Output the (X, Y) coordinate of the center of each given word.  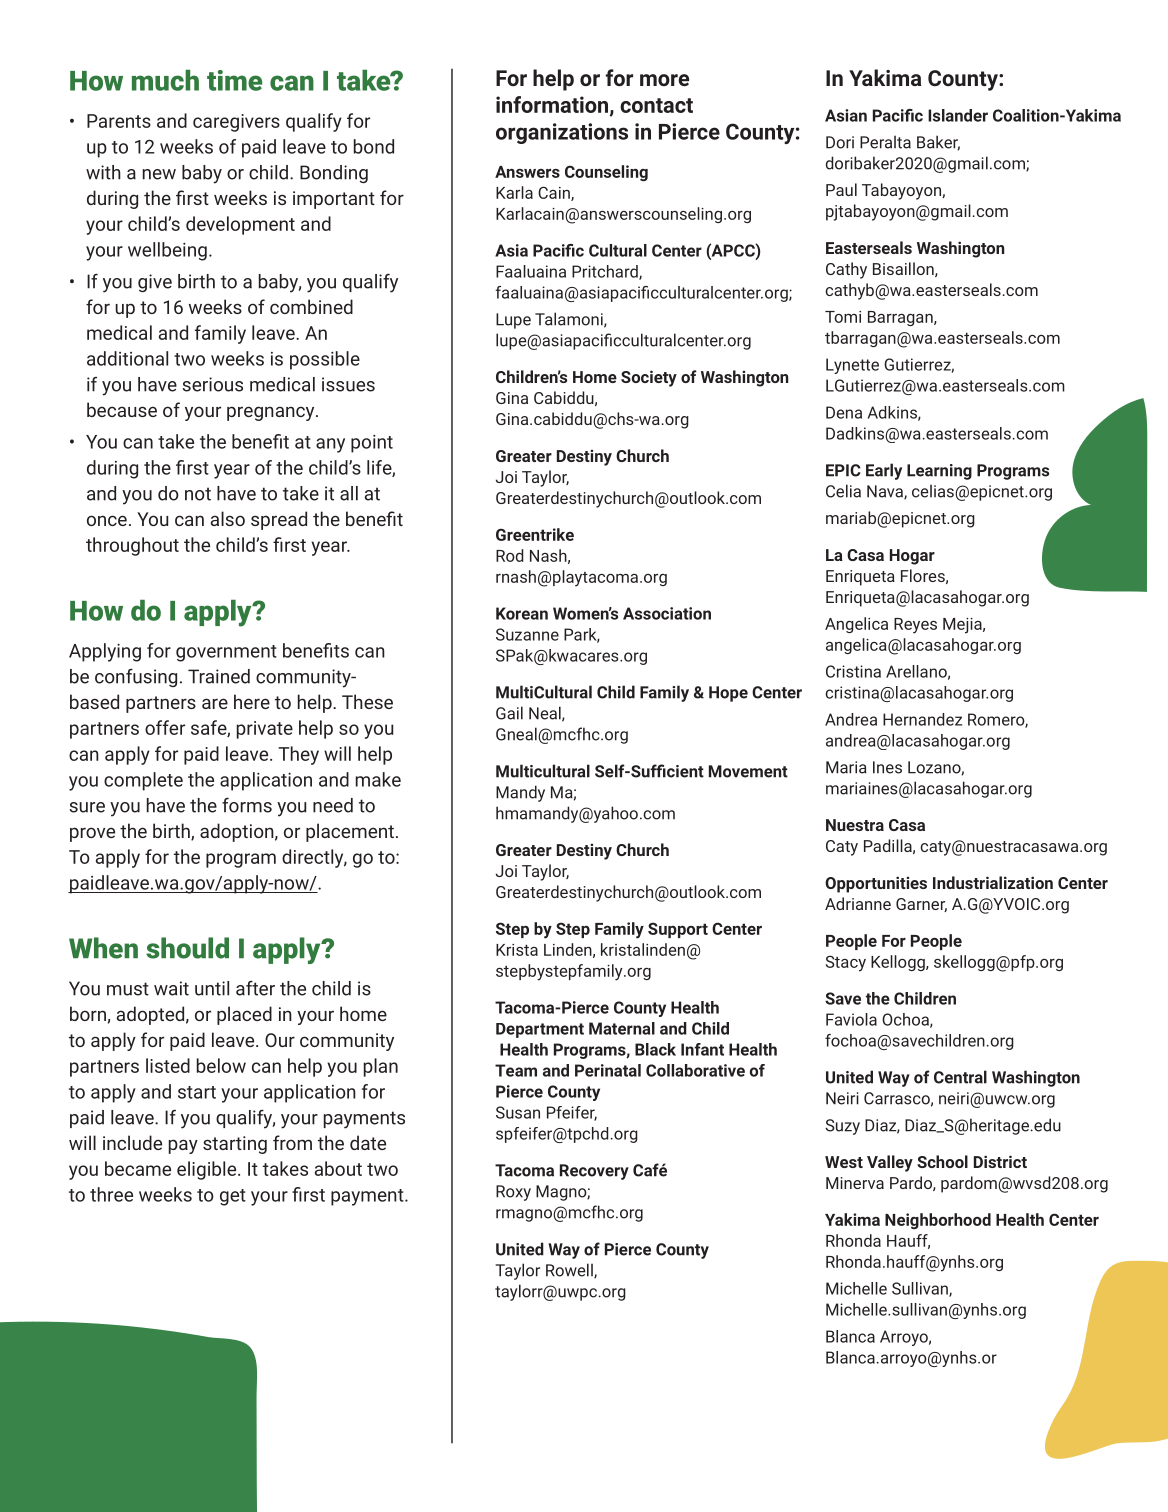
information (552, 104)
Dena (844, 412)
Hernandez (922, 719)
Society (649, 378)
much (165, 80)
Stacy (846, 963)
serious (212, 384)
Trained (219, 676)
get (233, 1197)
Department (540, 1030)
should (187, 948)
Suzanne (527, 634)
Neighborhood (938, 1221)
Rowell (570, 1271)
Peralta (885, 142)
